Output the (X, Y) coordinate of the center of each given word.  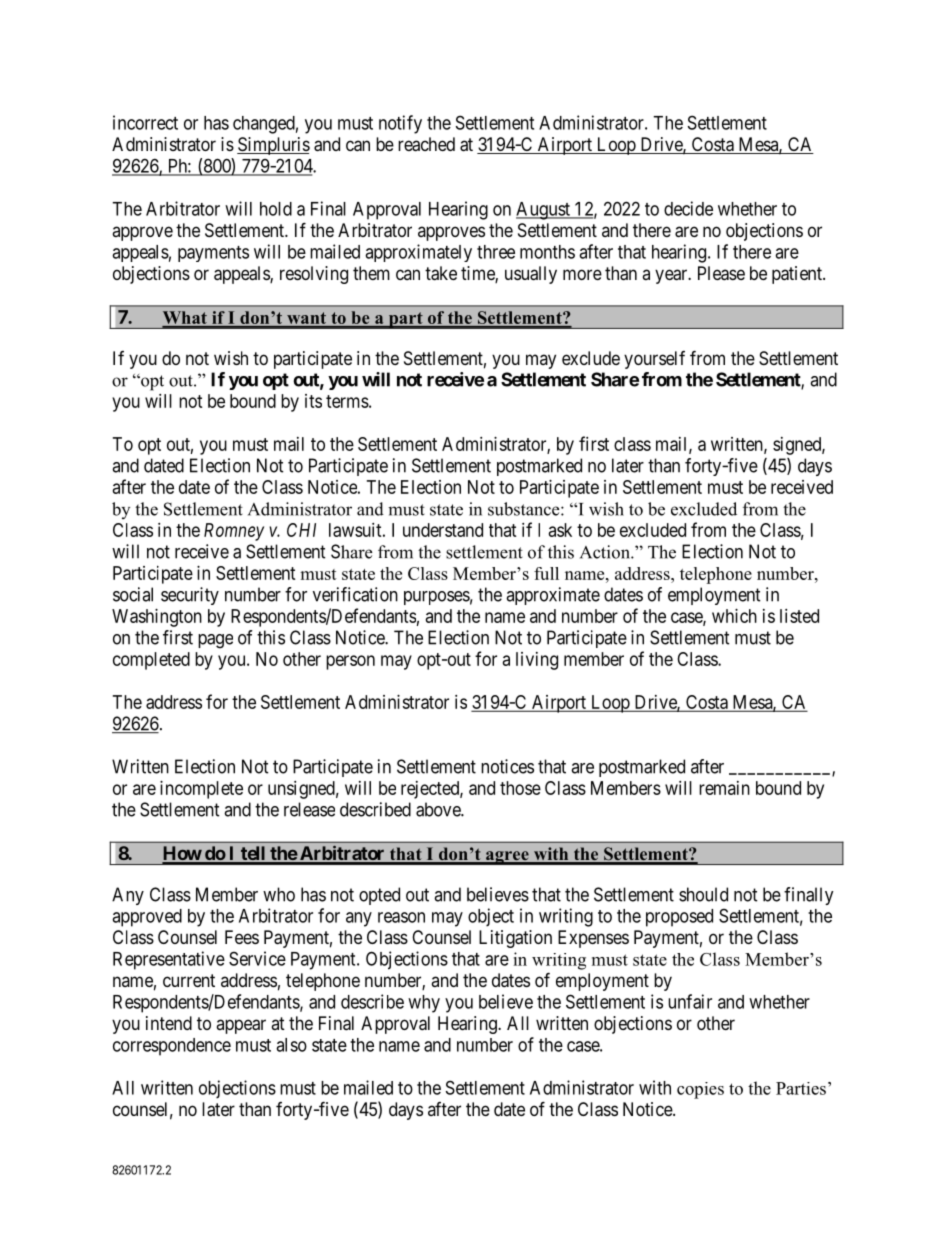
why (424, 1004)
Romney (234, 532)
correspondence (172, 1047)
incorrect (145, 122)
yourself (654, 360)
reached (426, 144)
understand (443, 530)
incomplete (201, 790)
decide (688, 208)
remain (724, 788)
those (520, 788)
